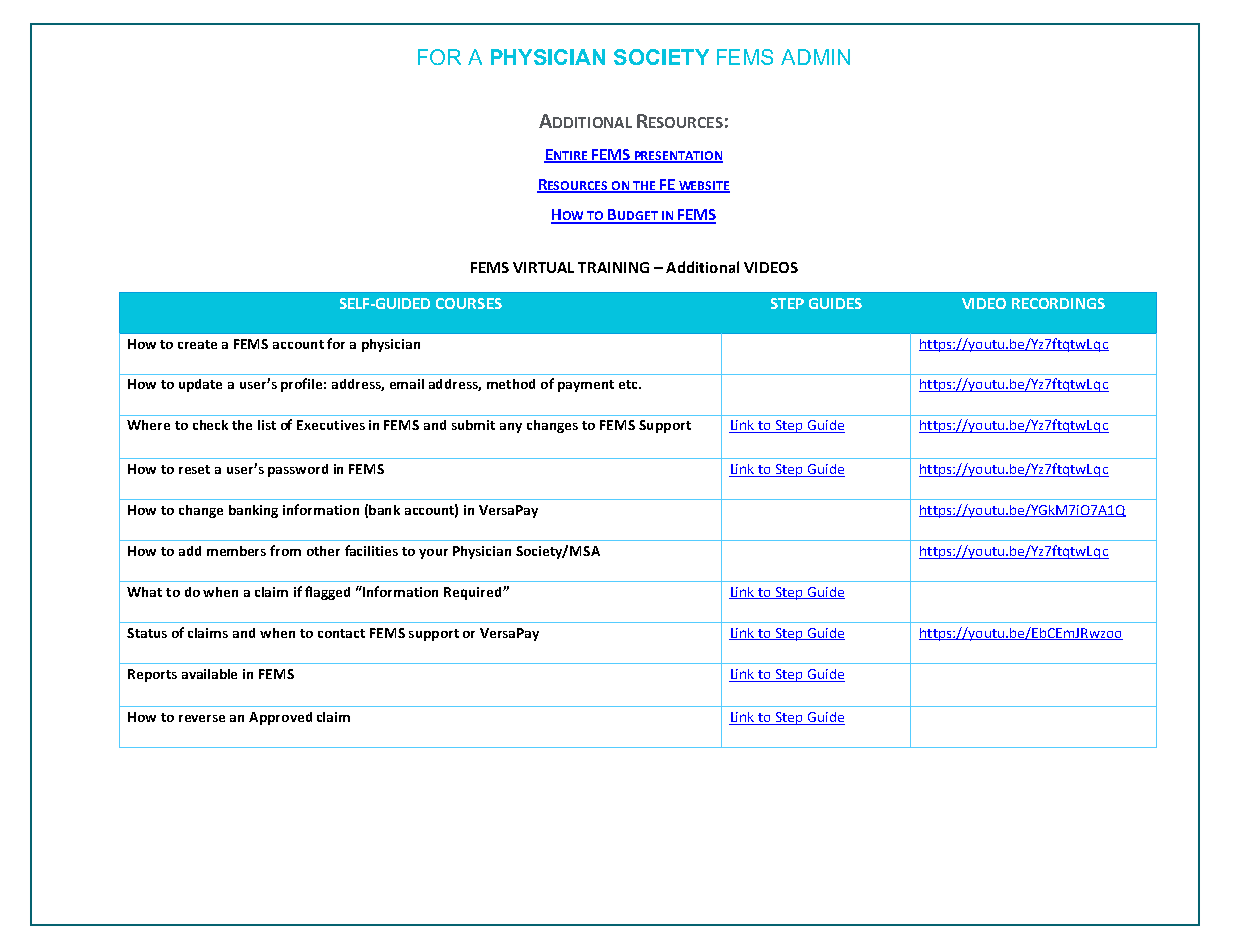  Describe the element at coordinates (613, 267) in the image. I see `TRAINING` at that location.
